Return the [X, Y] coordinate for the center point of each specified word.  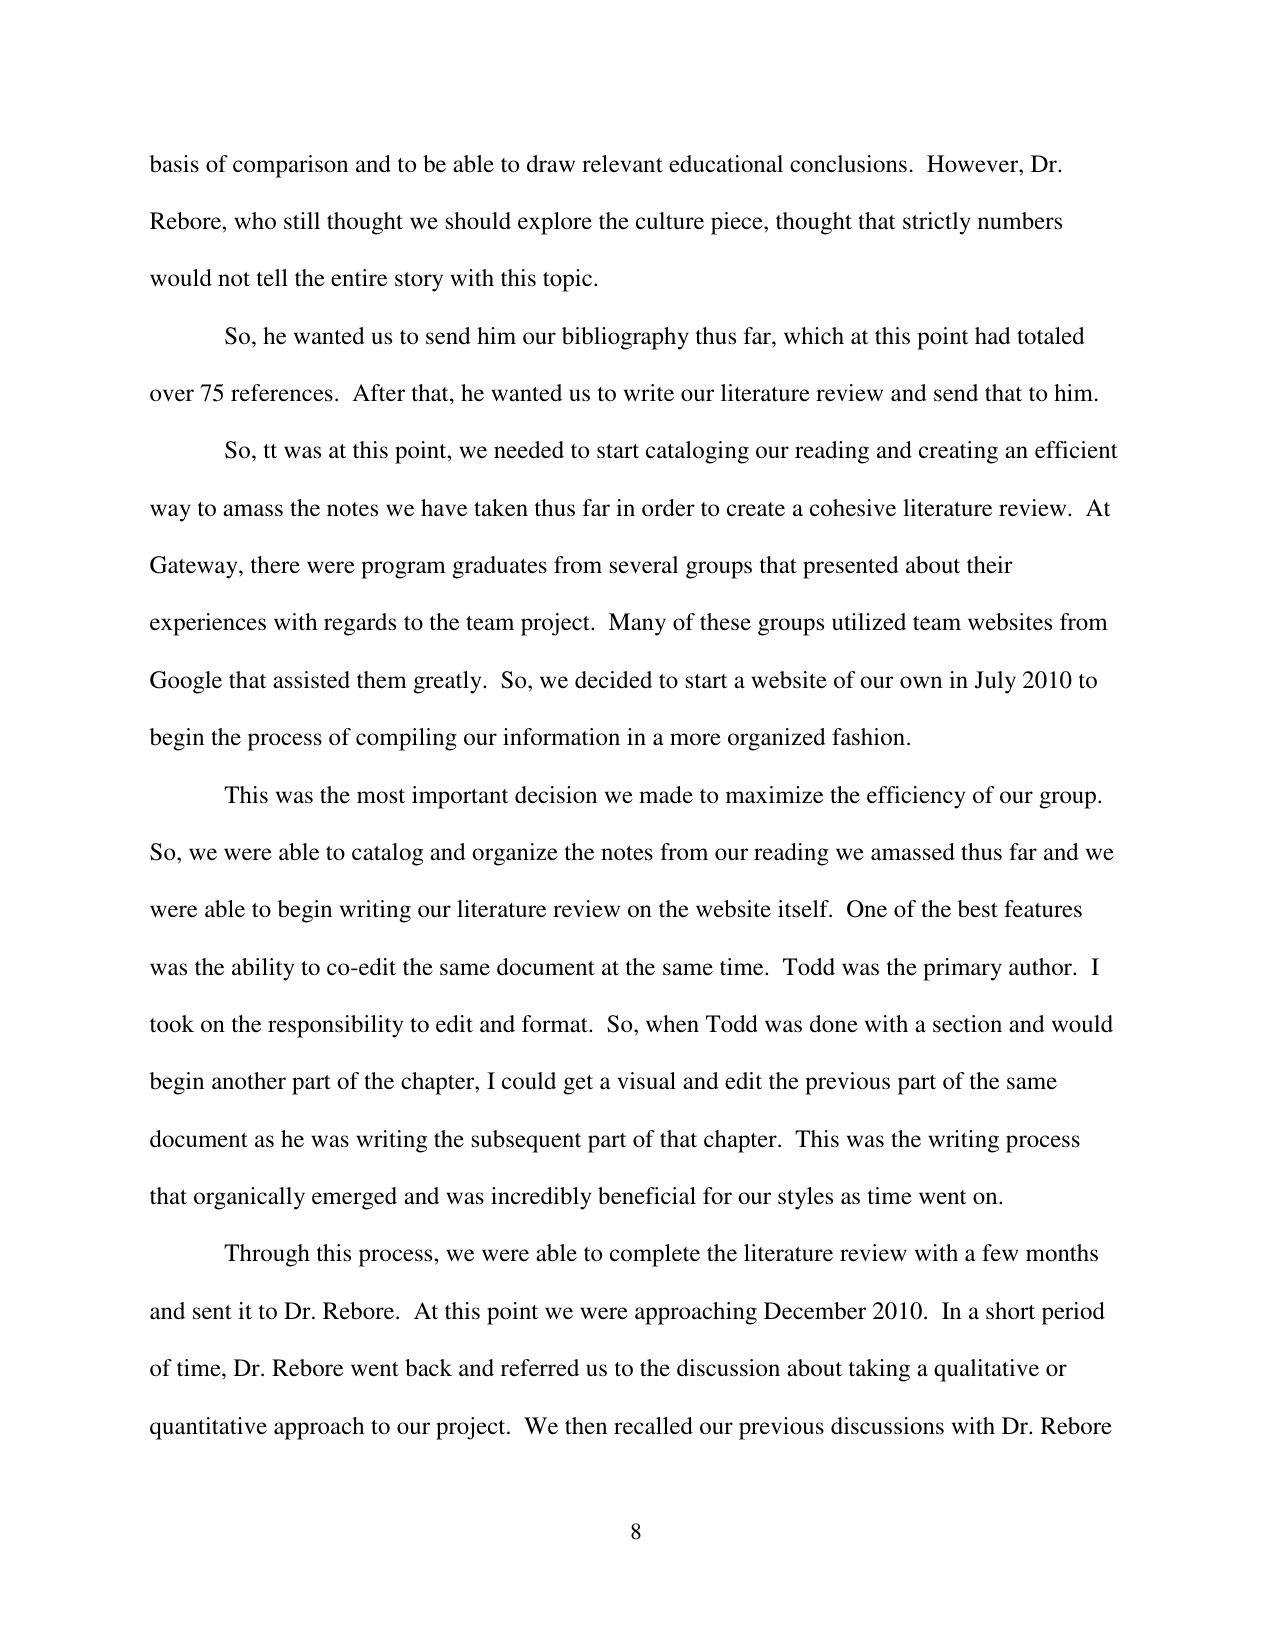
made [666, 795]
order [668, 508]
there [275, 565]
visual [647, 1080]
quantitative [208, 1428]
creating [958, 452]
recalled [653, 1425]
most [381, 796]
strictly [937, 223]
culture [670, 221]
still [302, 220]
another [249, 1081]
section [967, 1024]
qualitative [986, 1370]
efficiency [916, 797]
